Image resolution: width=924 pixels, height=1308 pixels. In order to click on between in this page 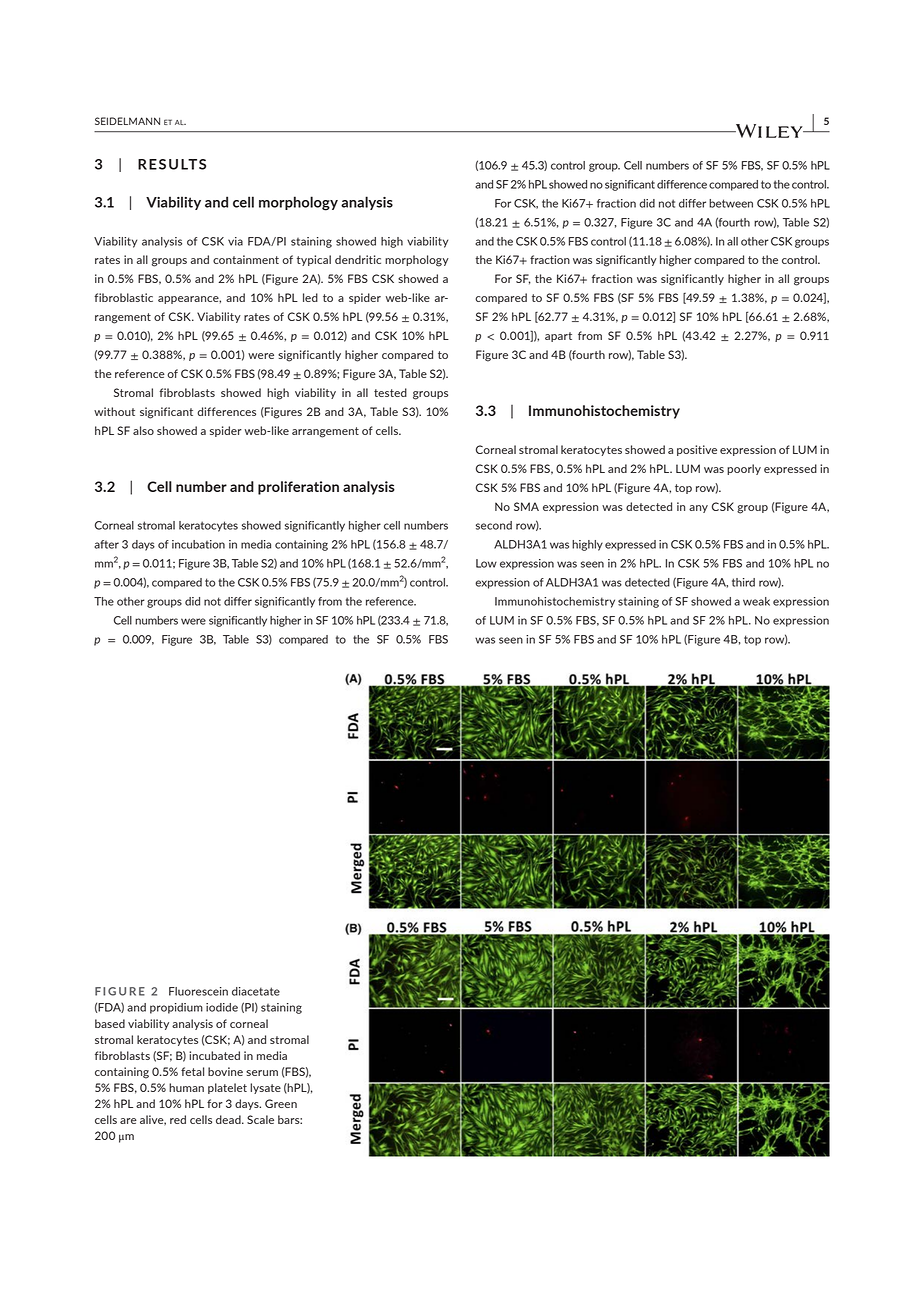, I will do `click(731, 203)`.
